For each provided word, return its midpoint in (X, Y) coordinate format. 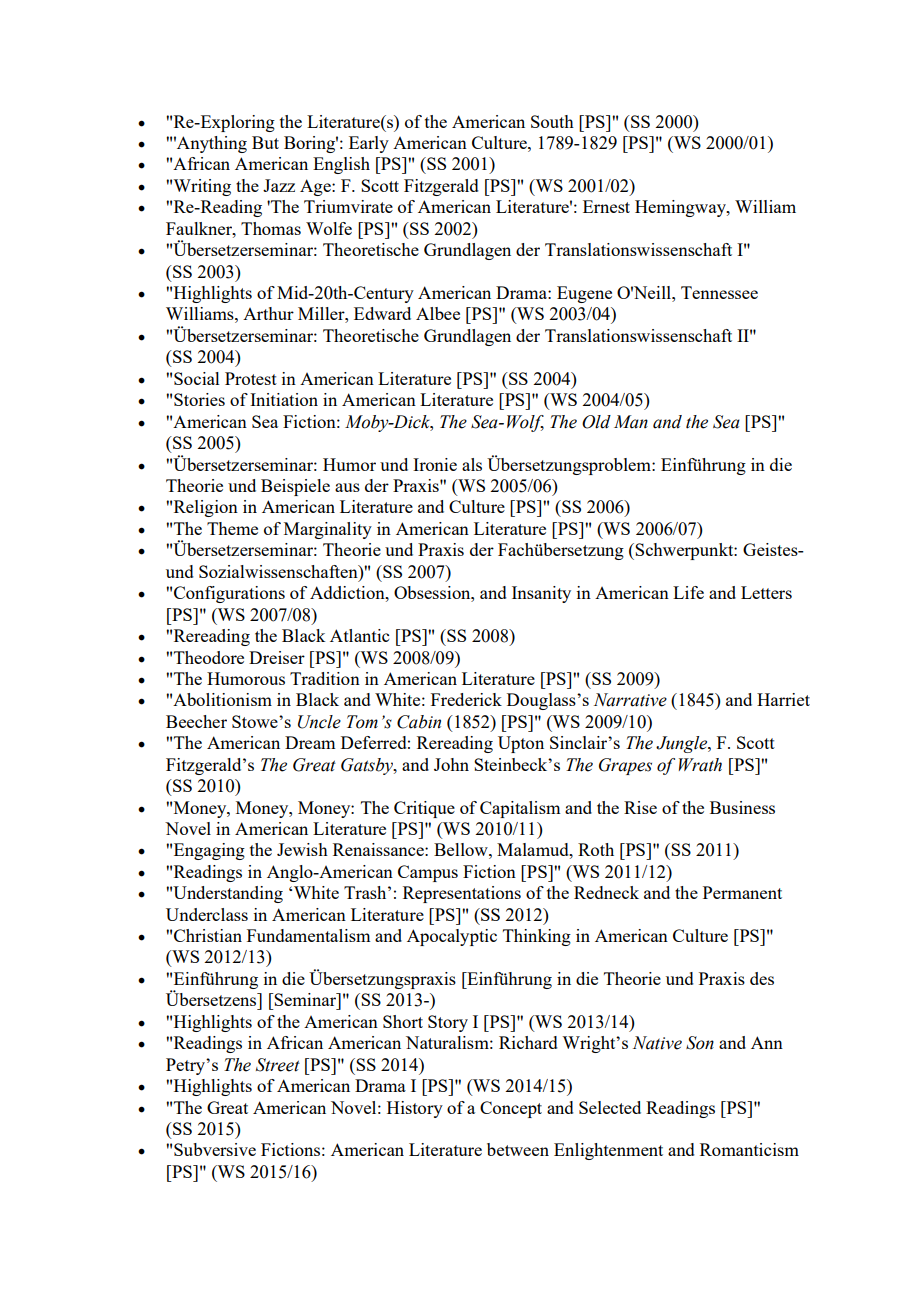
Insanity (541, 594)
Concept (511, 1109)
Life (688, 592)
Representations (462, 894)
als (472, 464)
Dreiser (277, 657)
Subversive (215, 1149)
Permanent (742, 892)
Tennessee (719, 292)
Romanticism (749, 1149)
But (265, 142)
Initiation (284, 399)
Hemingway (681, 208)
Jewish (302, 849)
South (552, 121)
